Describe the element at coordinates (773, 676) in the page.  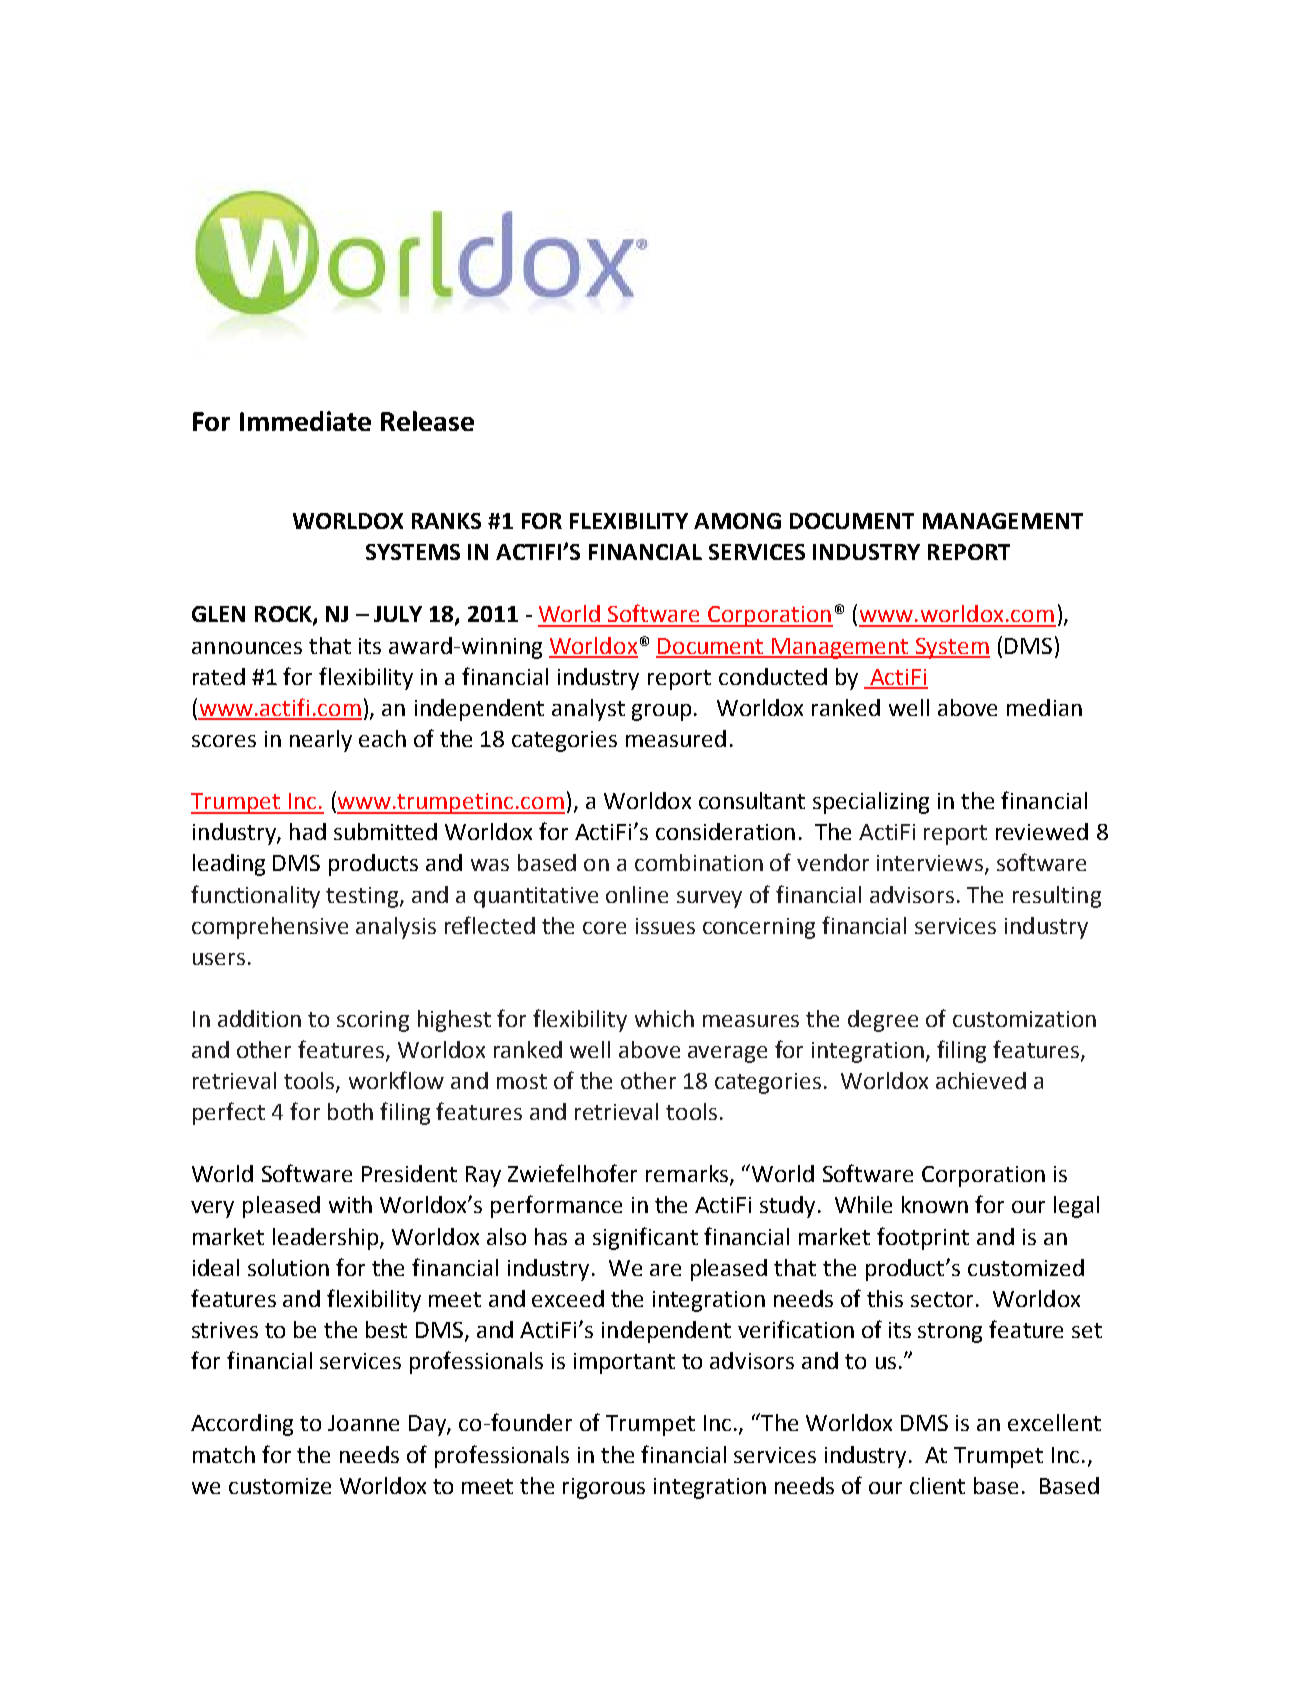
I see `conducted` at that location.
